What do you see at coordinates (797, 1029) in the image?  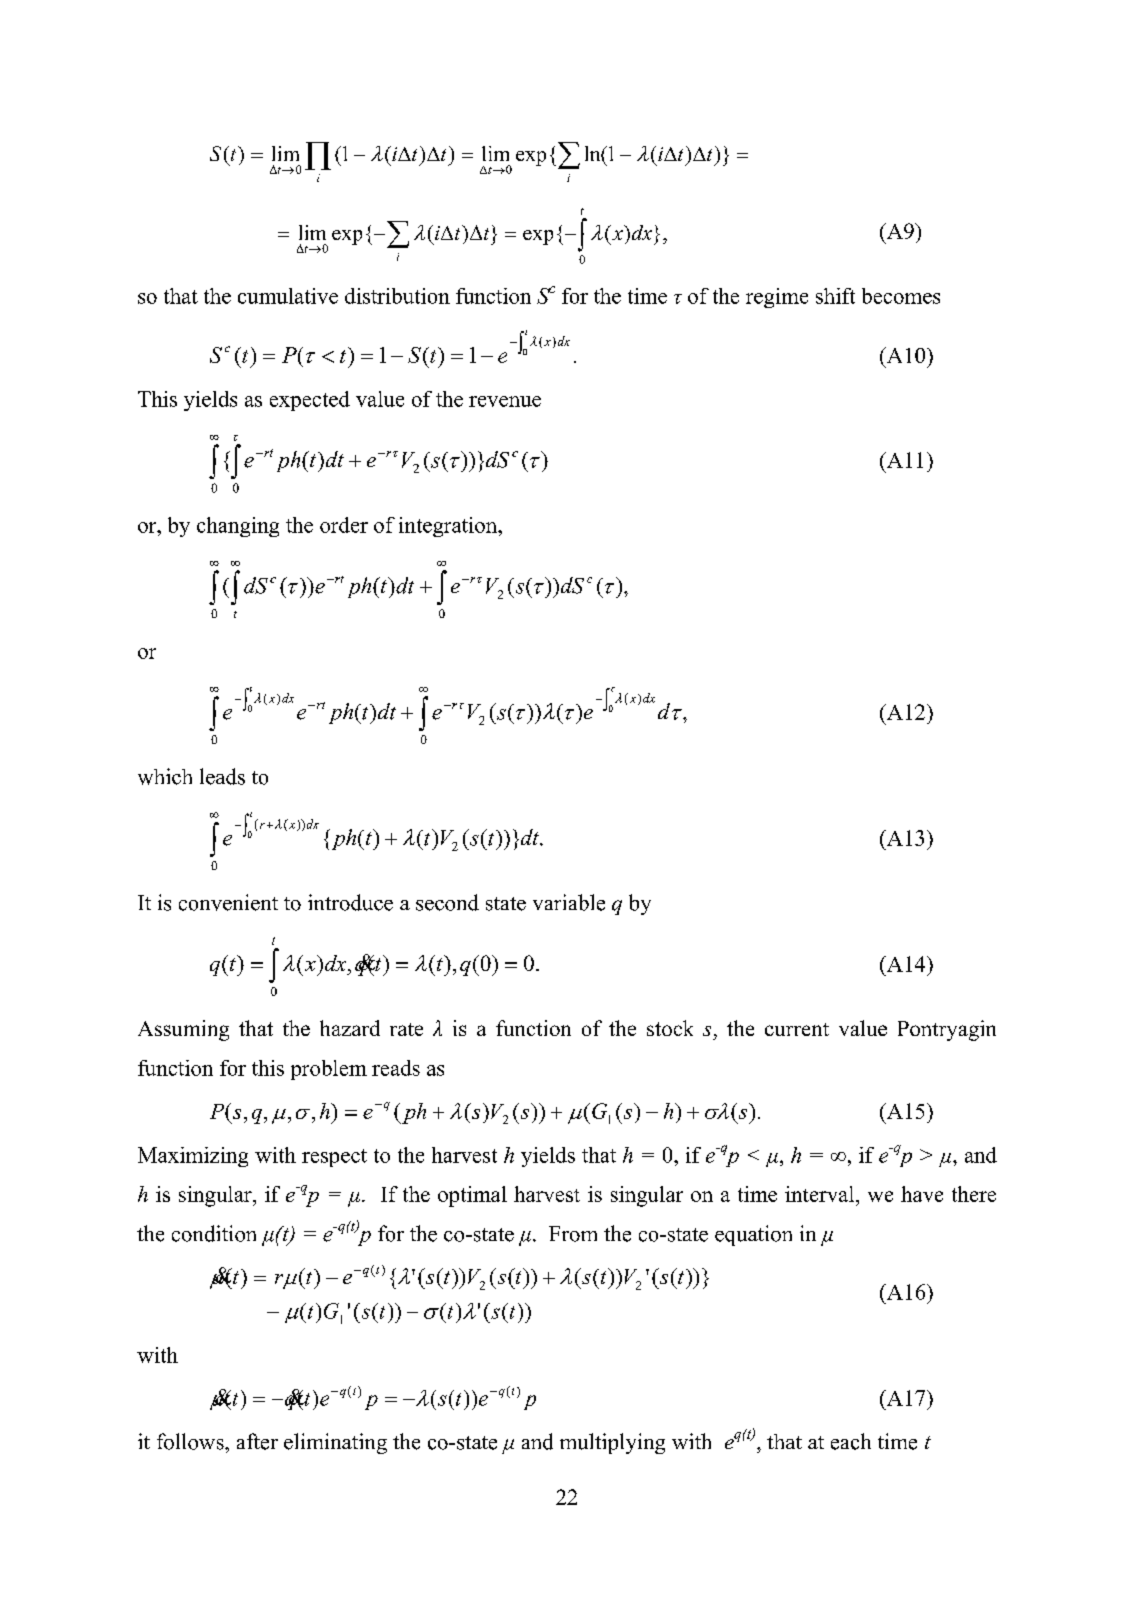 I see `current` at bounding box center [797, 1029].
